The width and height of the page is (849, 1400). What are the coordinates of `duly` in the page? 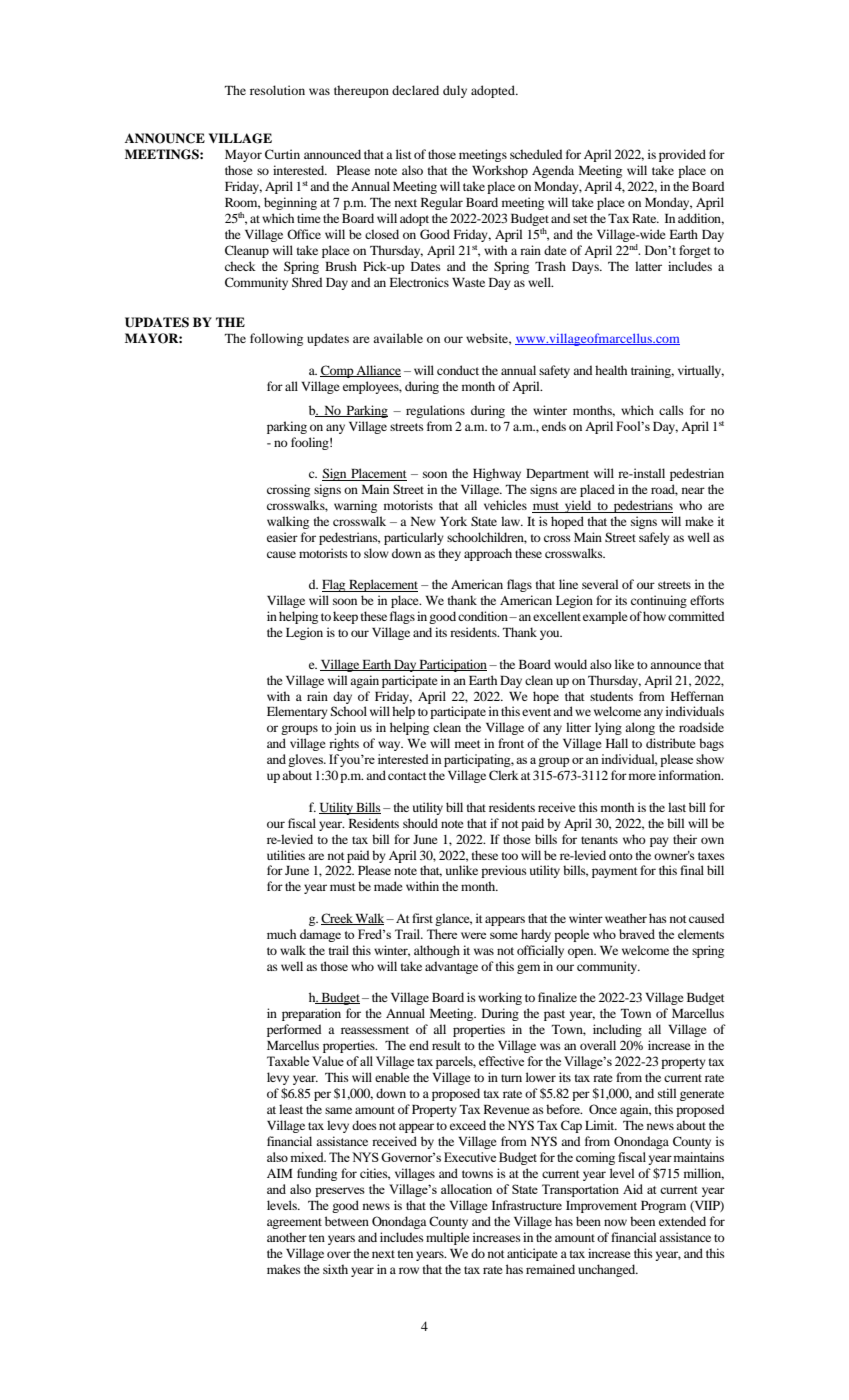 It's located at (455, 91).
